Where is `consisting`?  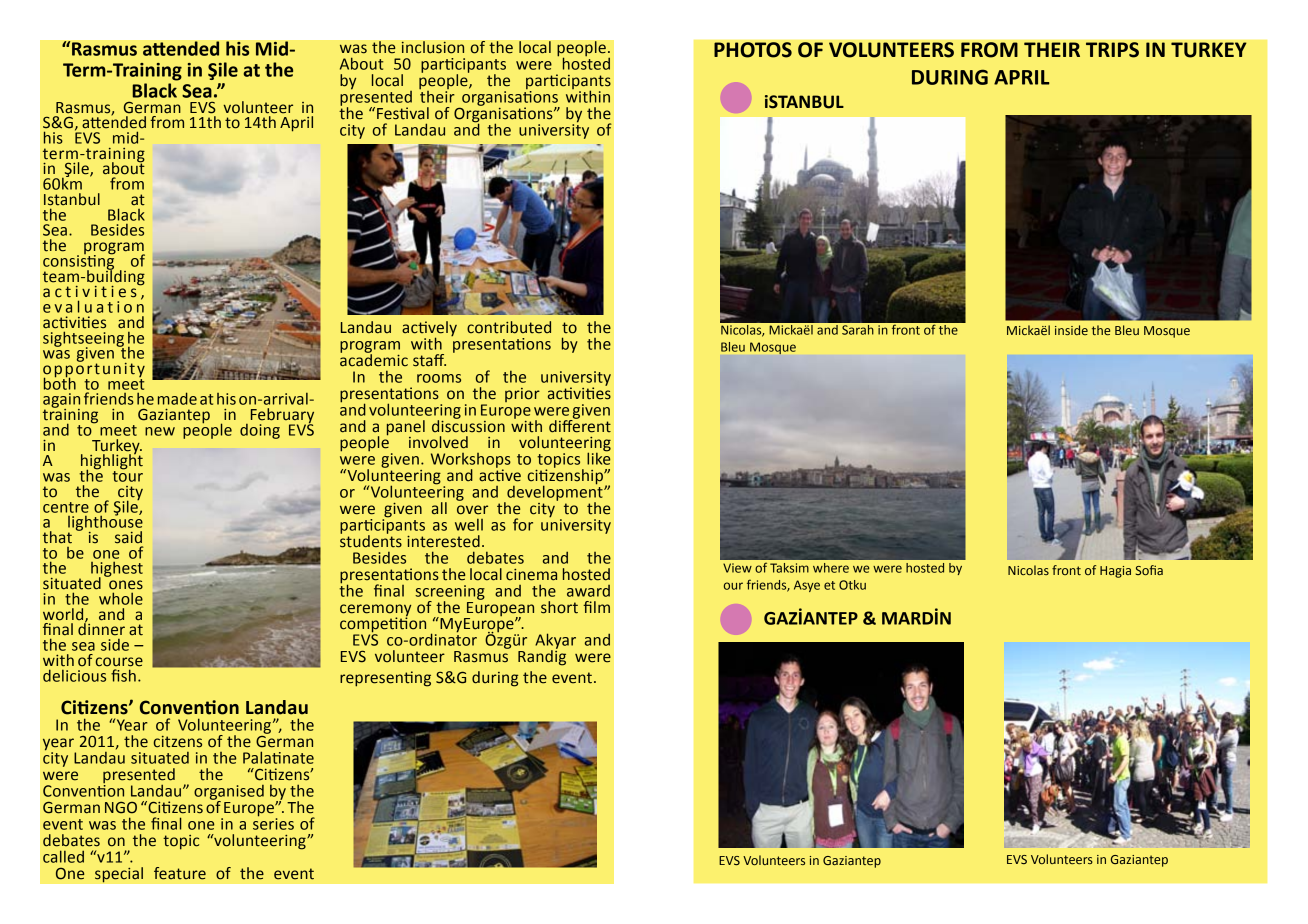 consisting is located at coordinates (79, 262).
